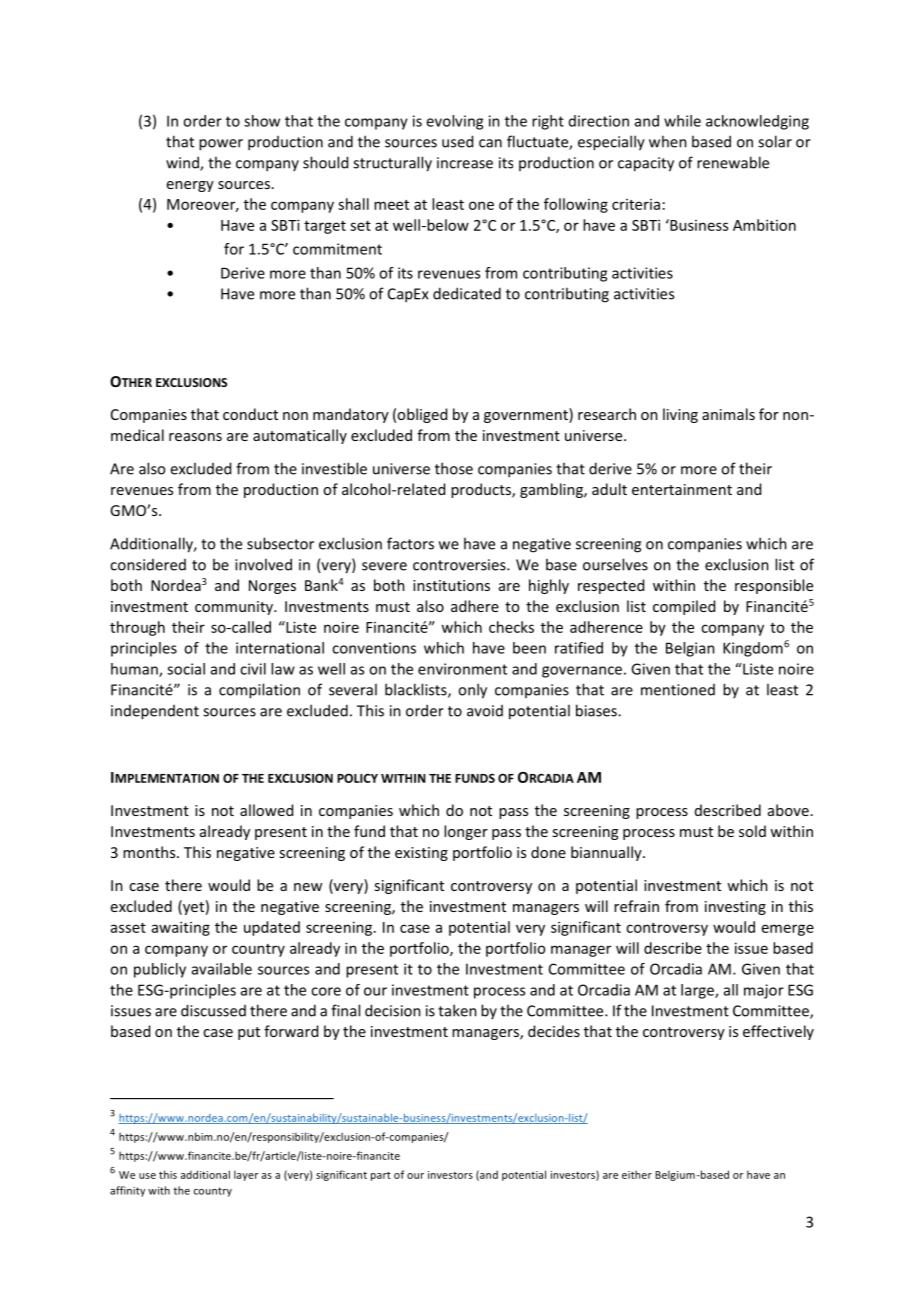 This screenshot has height=1308, width=924. What do you see at coordinates (221, 145) in the screenshot?
I see `power` at bounding box center [221, 145].
